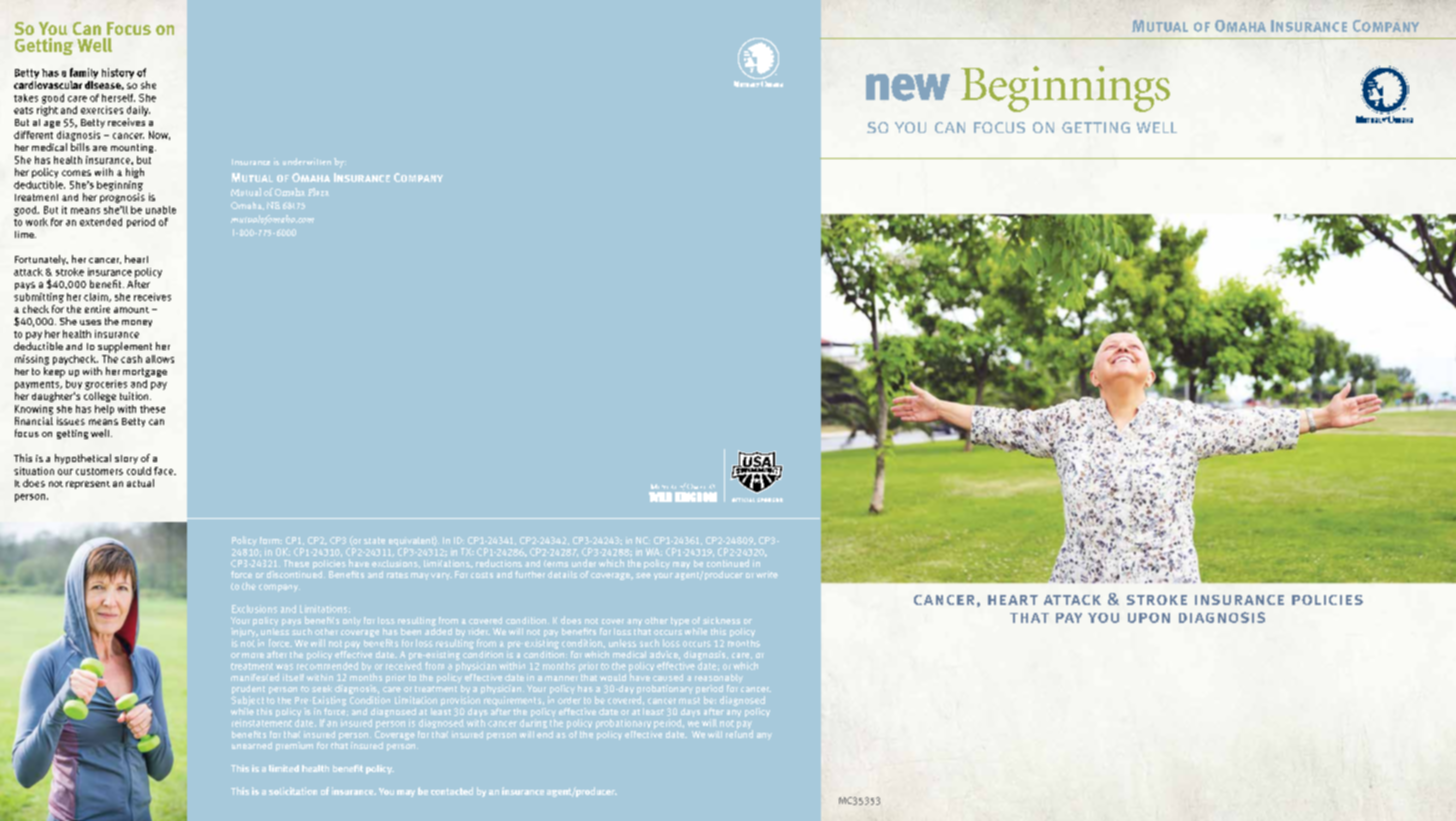 The image size is (1456, 821). I want to click on write, so click(767, 574).
